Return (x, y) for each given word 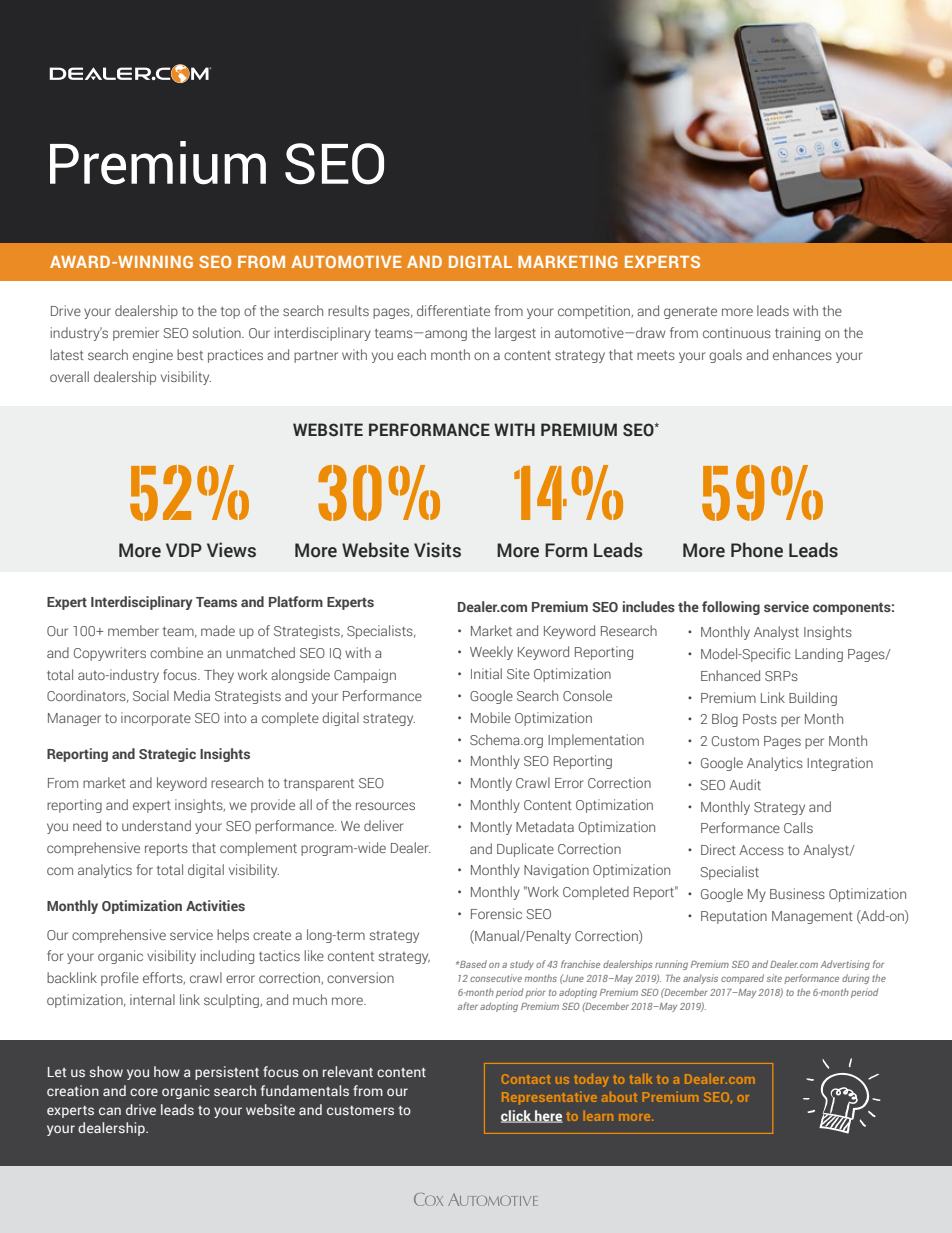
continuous (737, 332)
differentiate (453, 310)
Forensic (496, 913)
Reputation (734, 917)
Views (231, 550)
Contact (526, 1079)
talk (640, 1079)
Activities (215, 905)
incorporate (156, 719)
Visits (437, 550)
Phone (757, 550)
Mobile (491, 717)
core (144, 1092)
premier (136, 334)
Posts (760, 719)
